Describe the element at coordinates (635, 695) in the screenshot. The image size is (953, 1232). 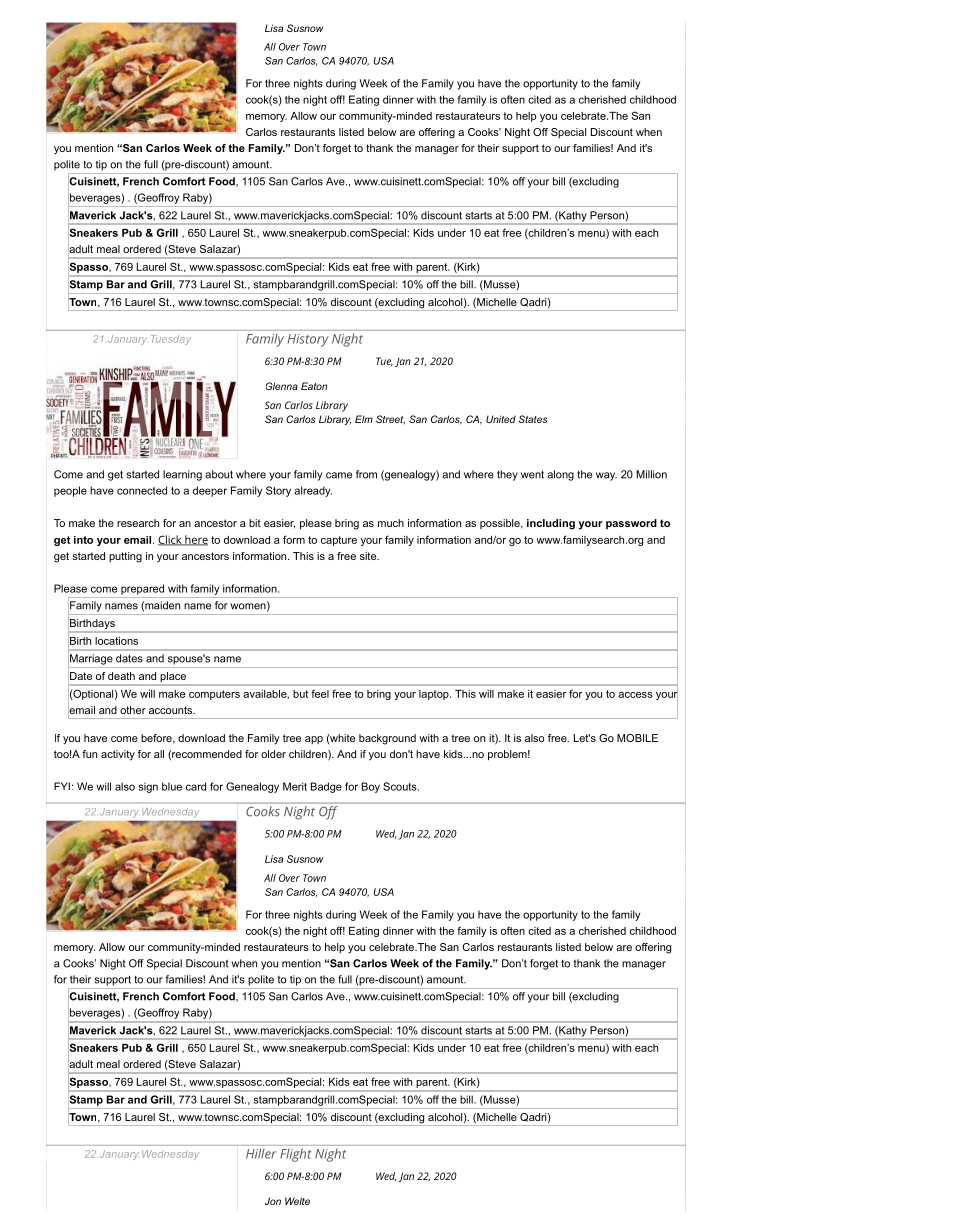
I see `access` at that location.
